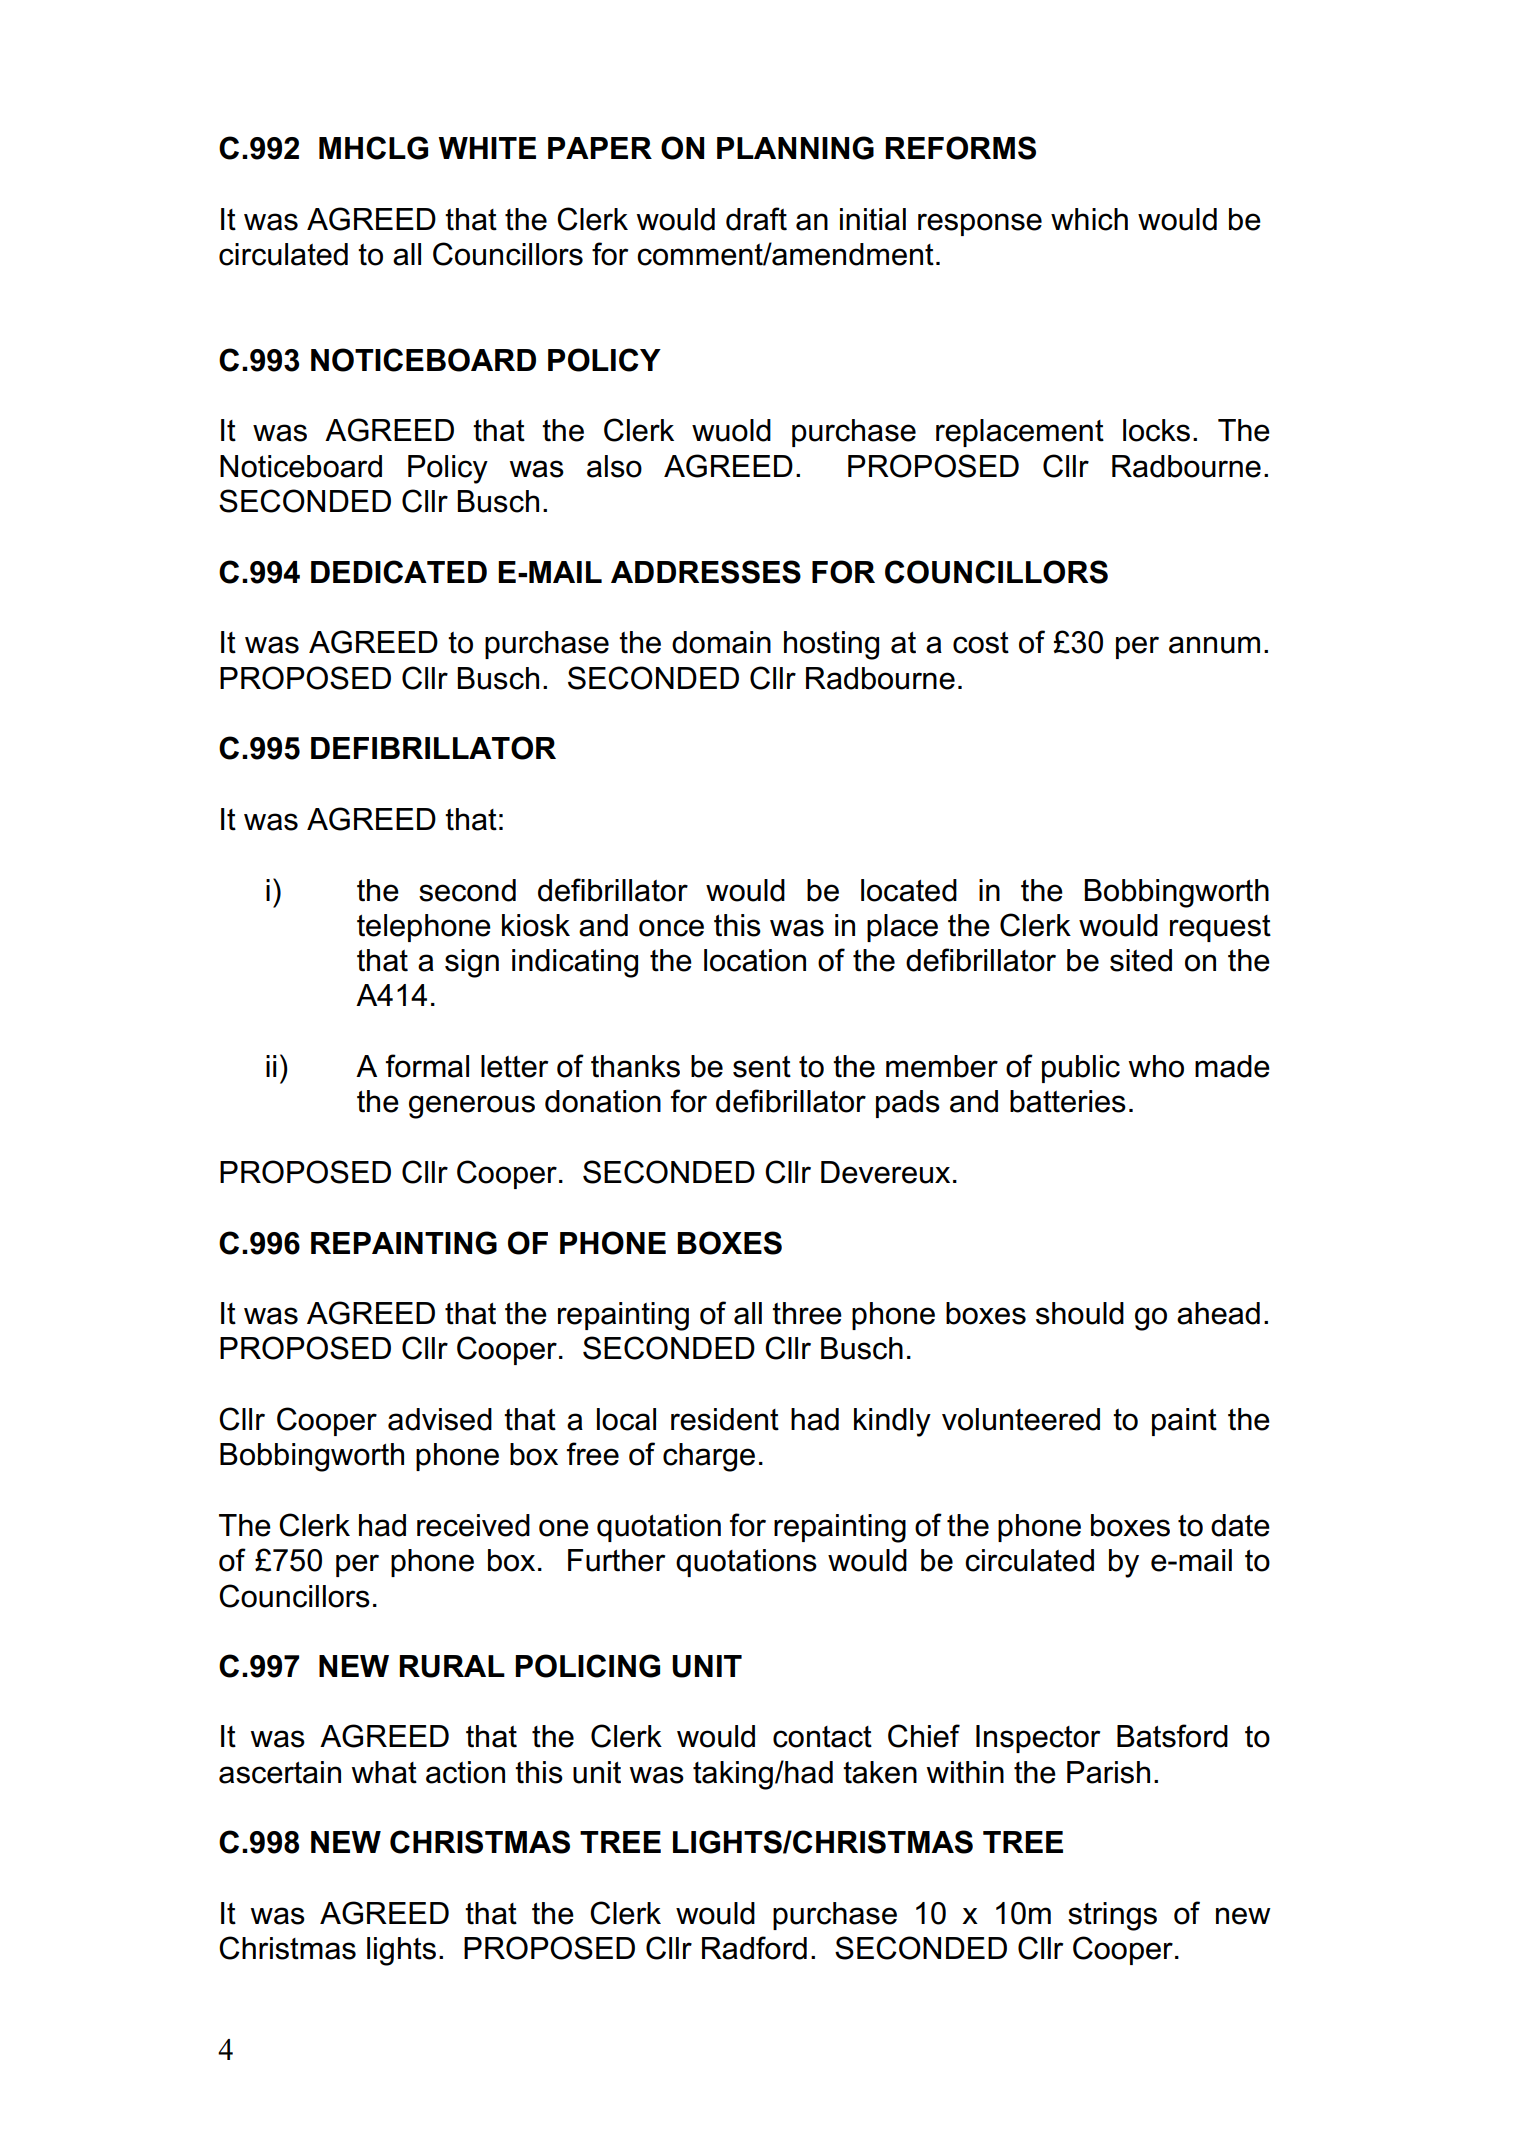 The image size is (1523, 2153). What do you see at coordinates (384, 1772) in the page?
I see `what` at bounding box center [384, 1772].
